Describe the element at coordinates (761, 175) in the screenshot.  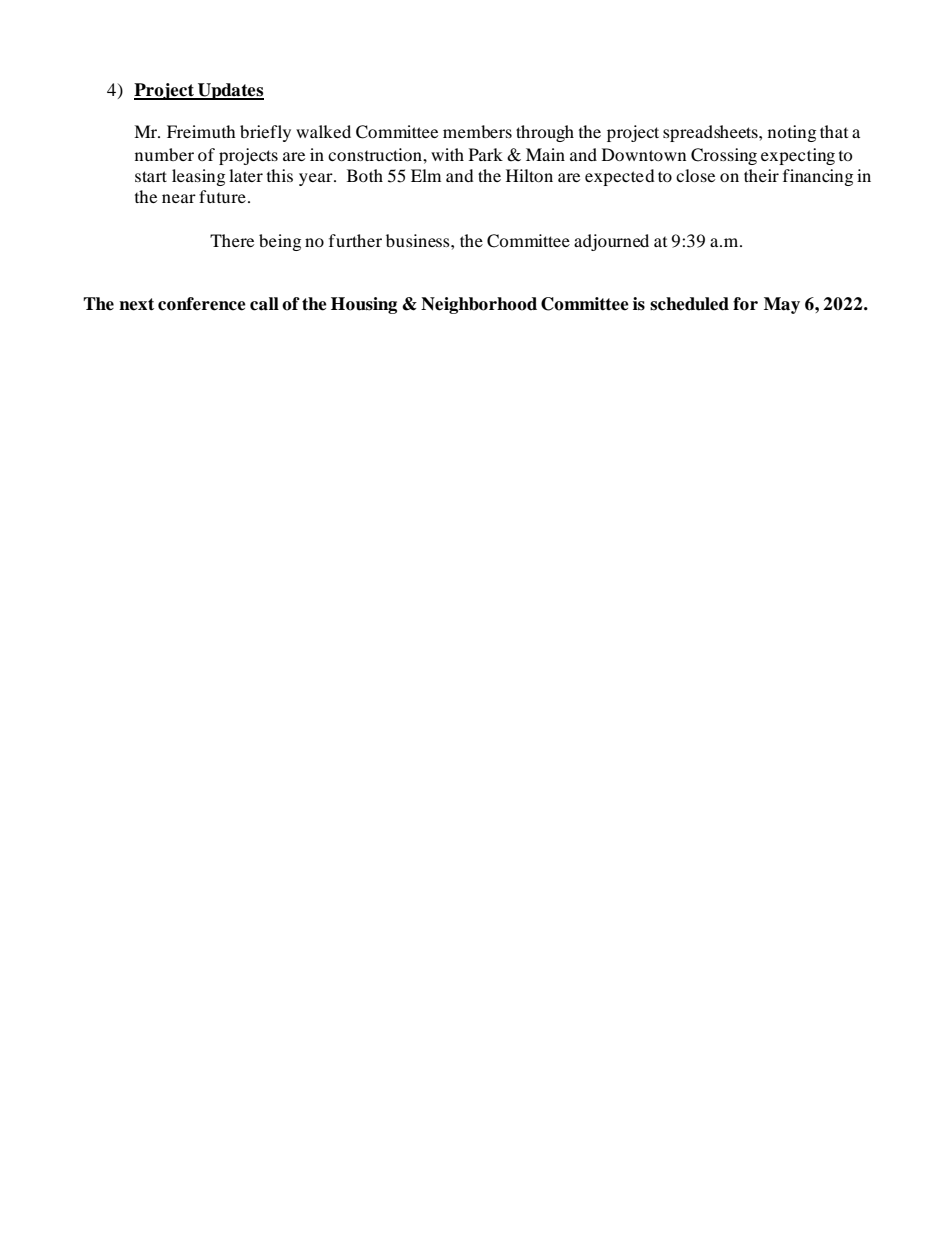
I see `their` at that location.
